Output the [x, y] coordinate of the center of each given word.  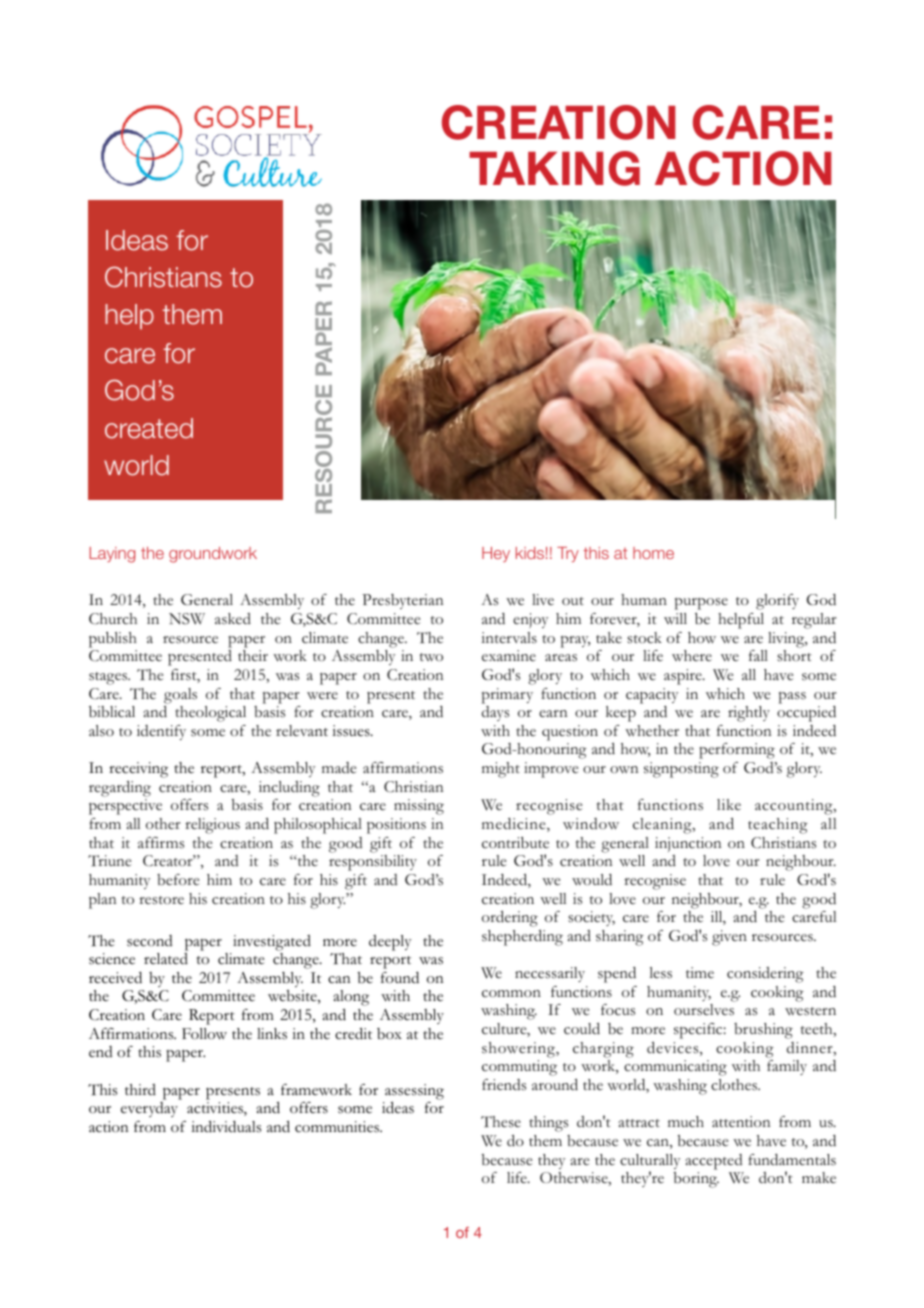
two [431, 657]
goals [180, 696]
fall [758, 655]
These [501, 1121]
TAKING [554, 168]
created [149, 428]
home [653, 553]
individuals [226, 1126]
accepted [714, 1162]
